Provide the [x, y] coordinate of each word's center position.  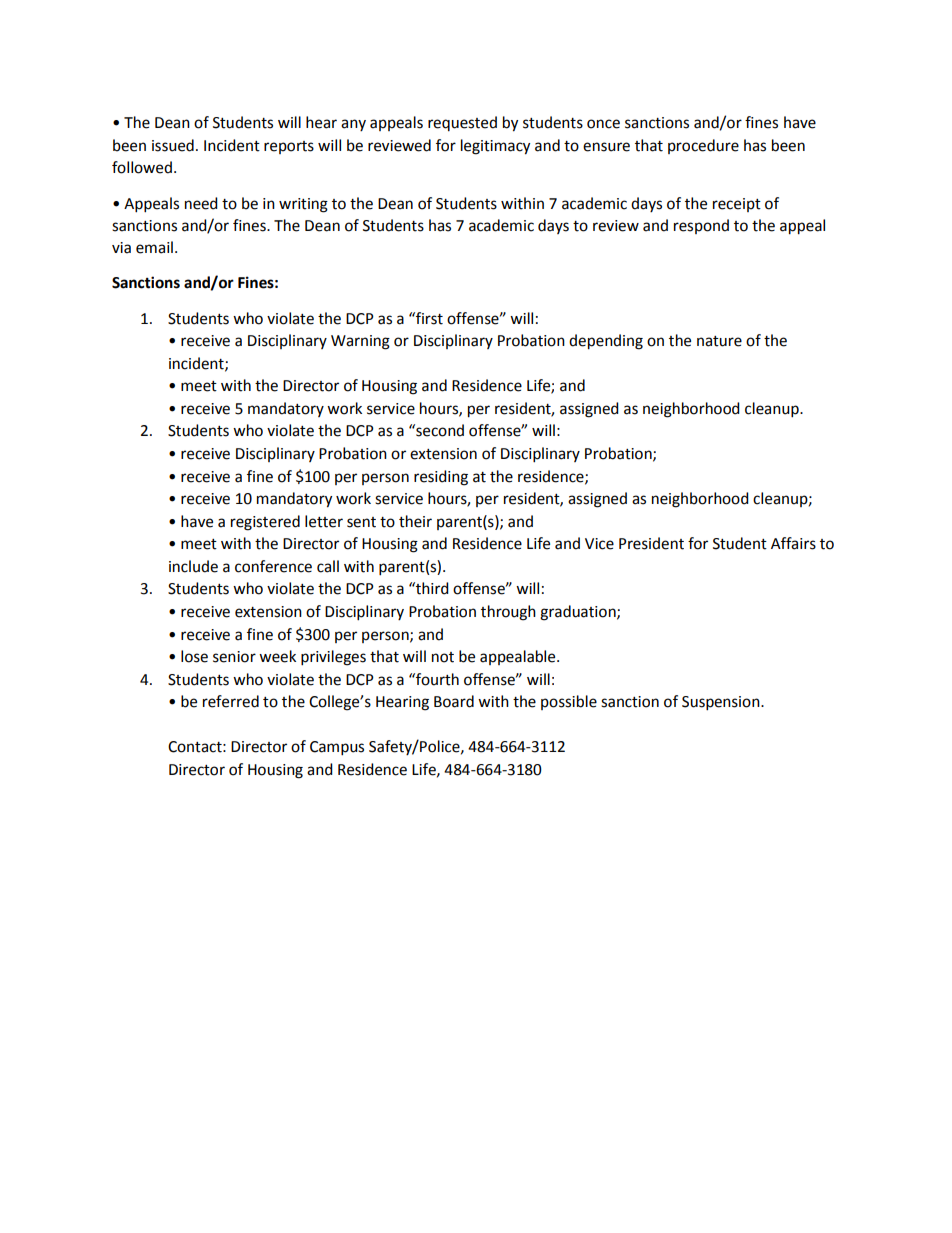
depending [606, 342]
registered [265, 523]
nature [719, 341]
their [415, 521]
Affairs [793, 543]
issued [173, 145]
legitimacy [495, 147]
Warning [360, 342]
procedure [703, 146]
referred [231, 701]
